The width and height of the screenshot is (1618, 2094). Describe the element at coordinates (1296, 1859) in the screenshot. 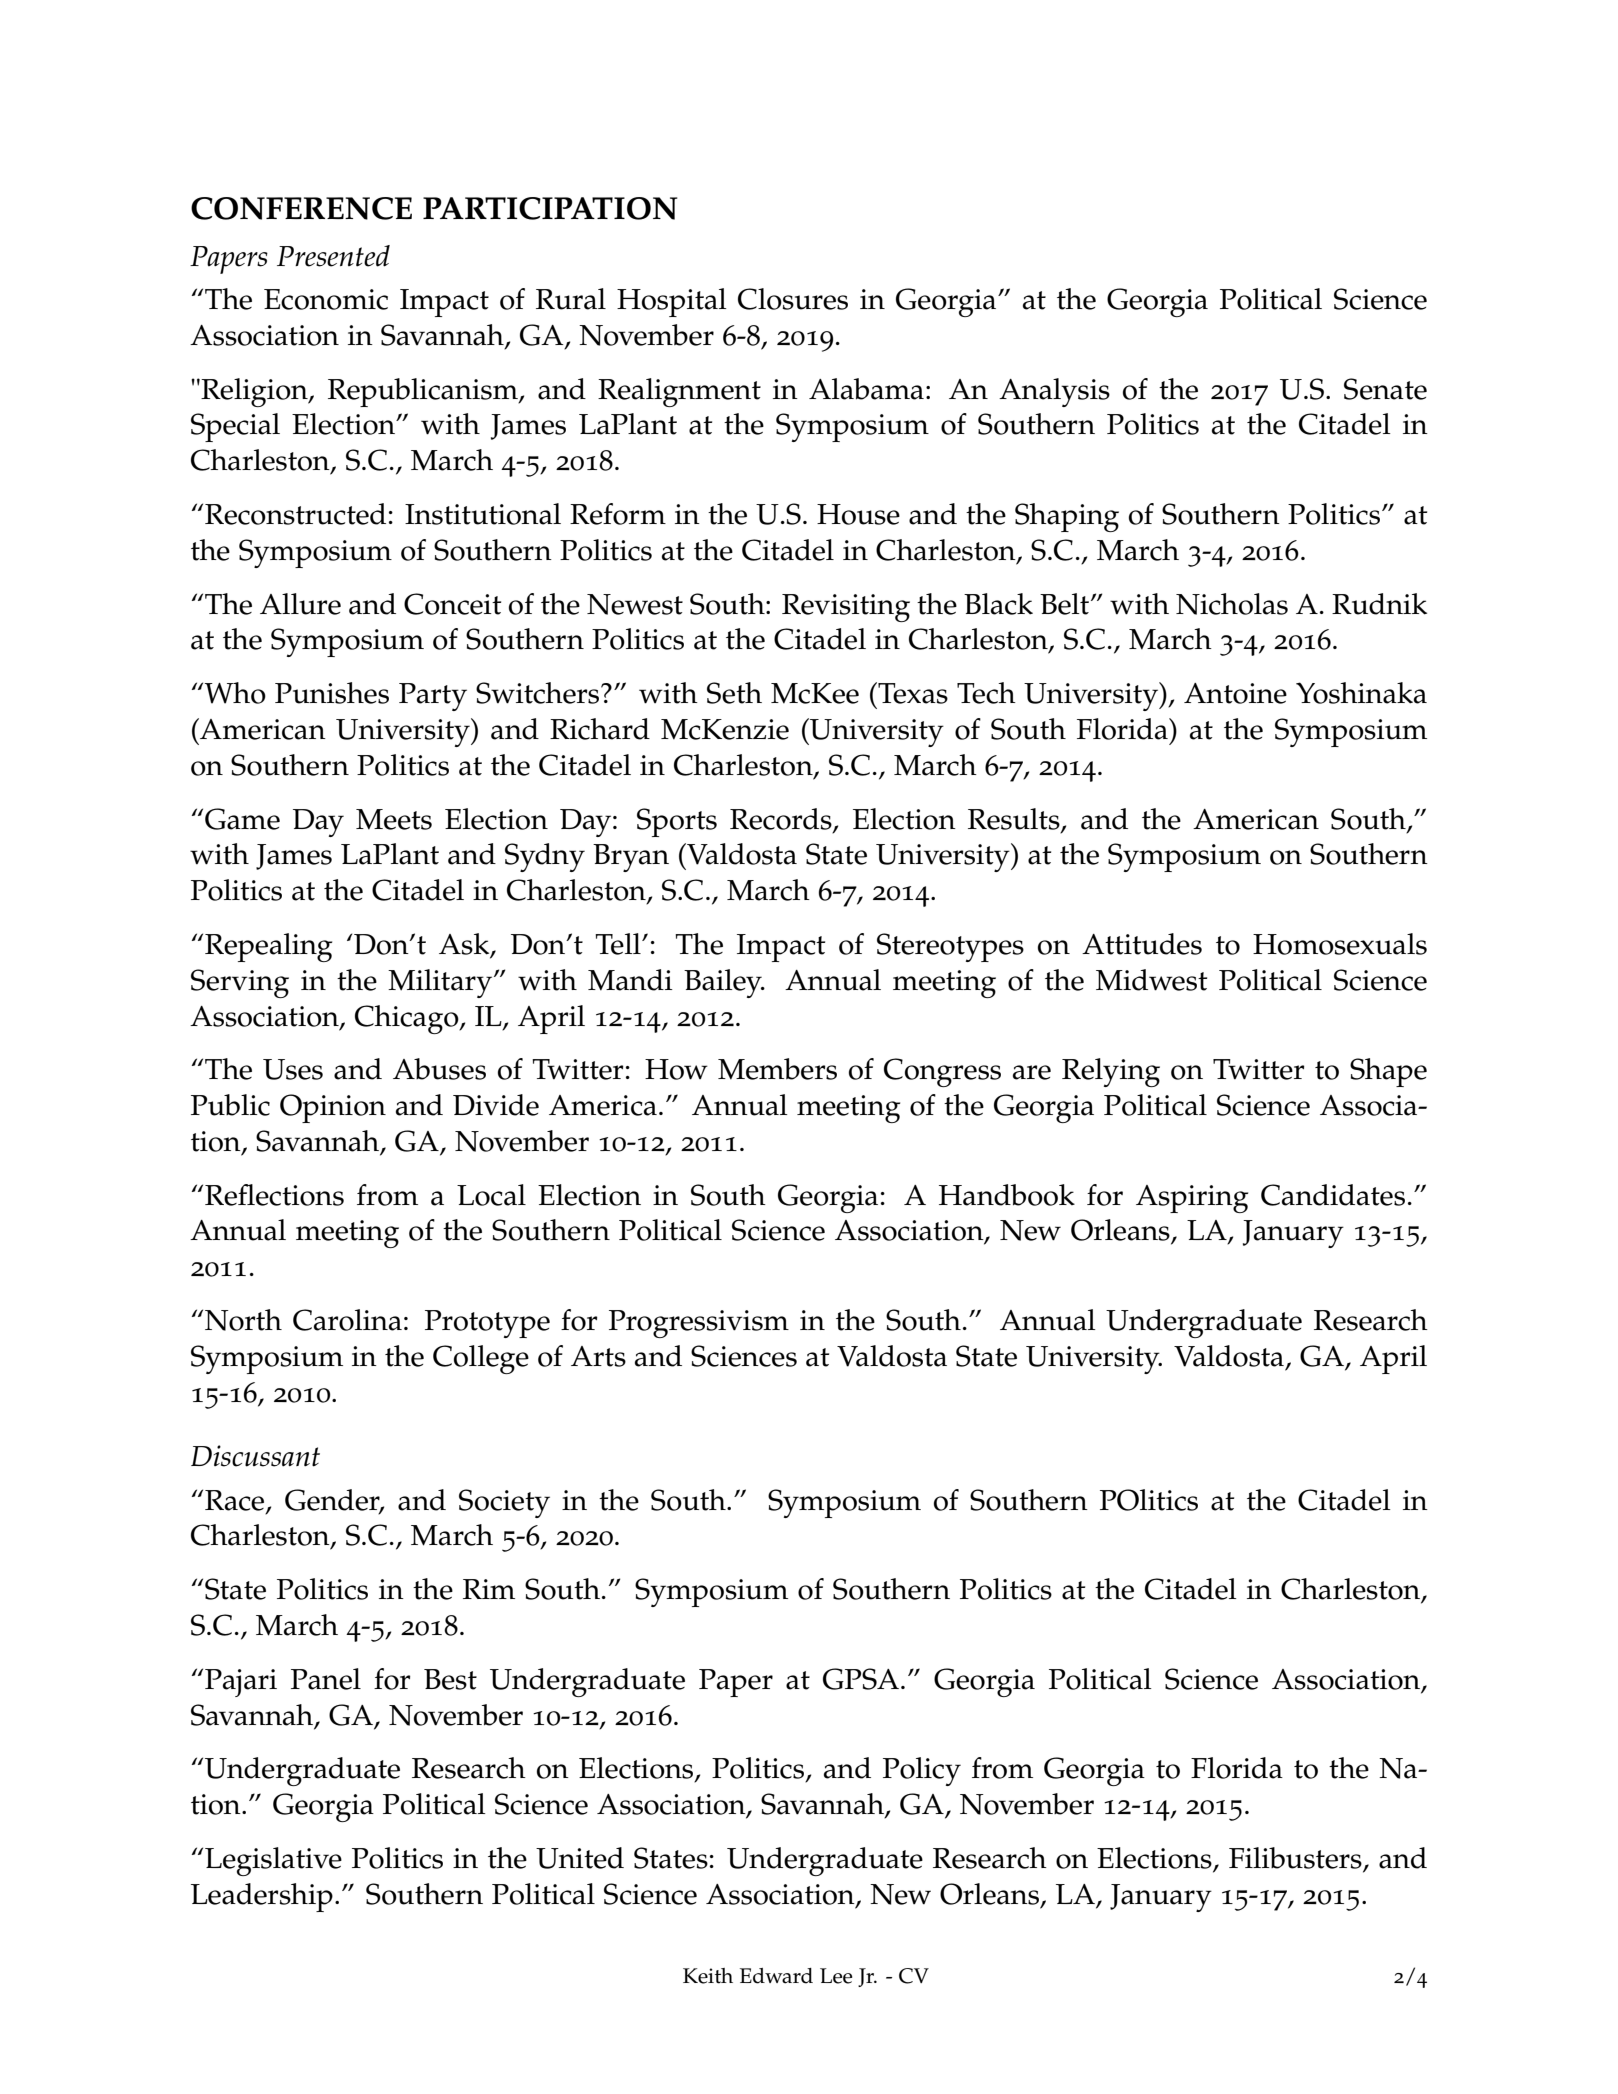

I see `Filibusters` at that location.
